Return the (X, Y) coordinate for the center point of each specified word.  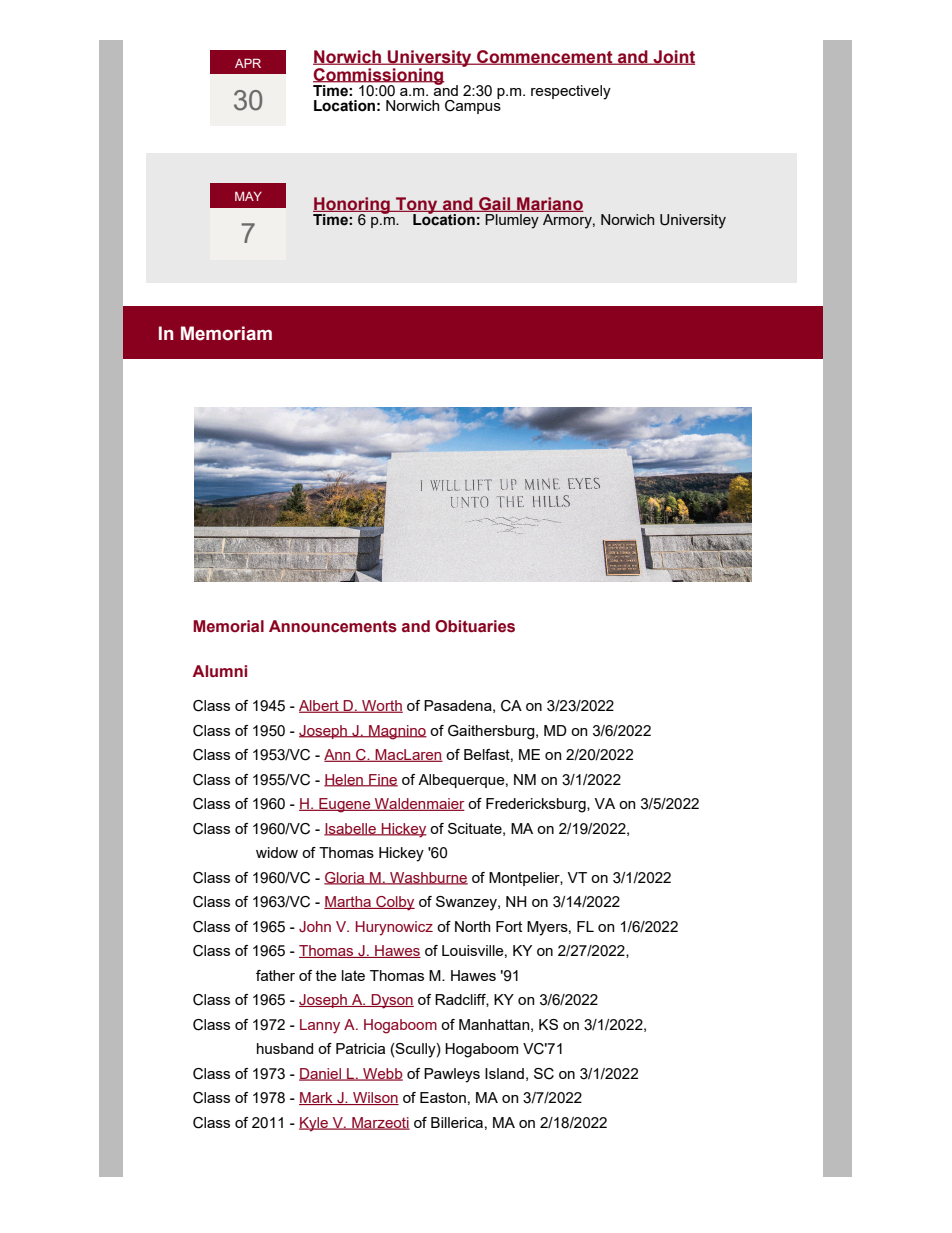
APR (248, 63)
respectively (571, 92)
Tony (417, 206)
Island (504, 1073)
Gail (495, 204)
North (473, 926)
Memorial (228, 626)
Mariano (549, 204)
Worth (381, 706)
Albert (320, 706)
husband (285, 1048)
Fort (509, 926)
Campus (473, 105)
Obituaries (475, 626)
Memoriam (226, 333)
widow (277, 852)
